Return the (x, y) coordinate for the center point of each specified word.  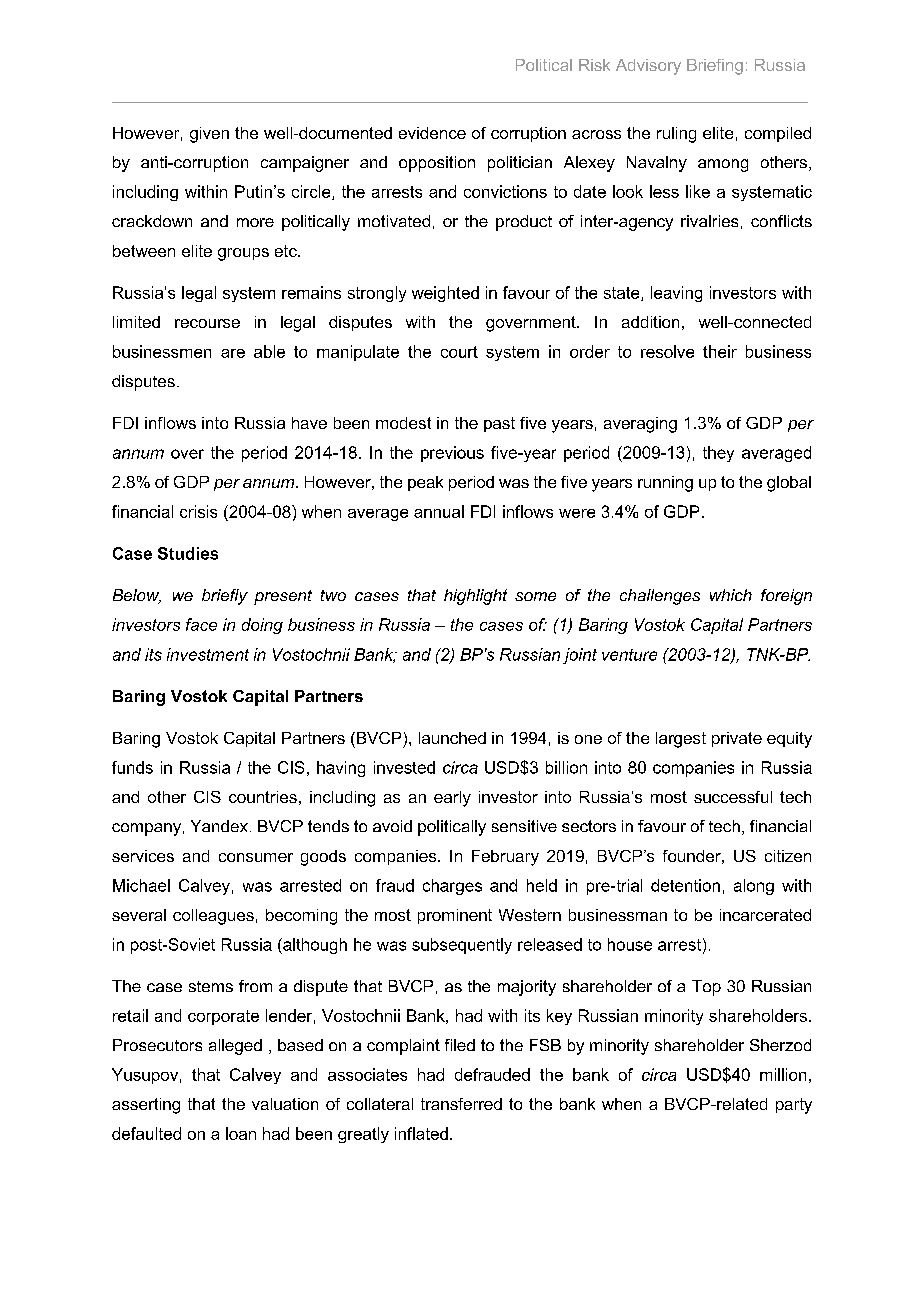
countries (263, 797)
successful (733, 797)
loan (241, 1133)
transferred (461, 1104)
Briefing (715, 67)
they (718, 454)
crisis (198, 511)
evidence (432, 133)
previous (452, 454)
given (209, 135)
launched (452, 738)
